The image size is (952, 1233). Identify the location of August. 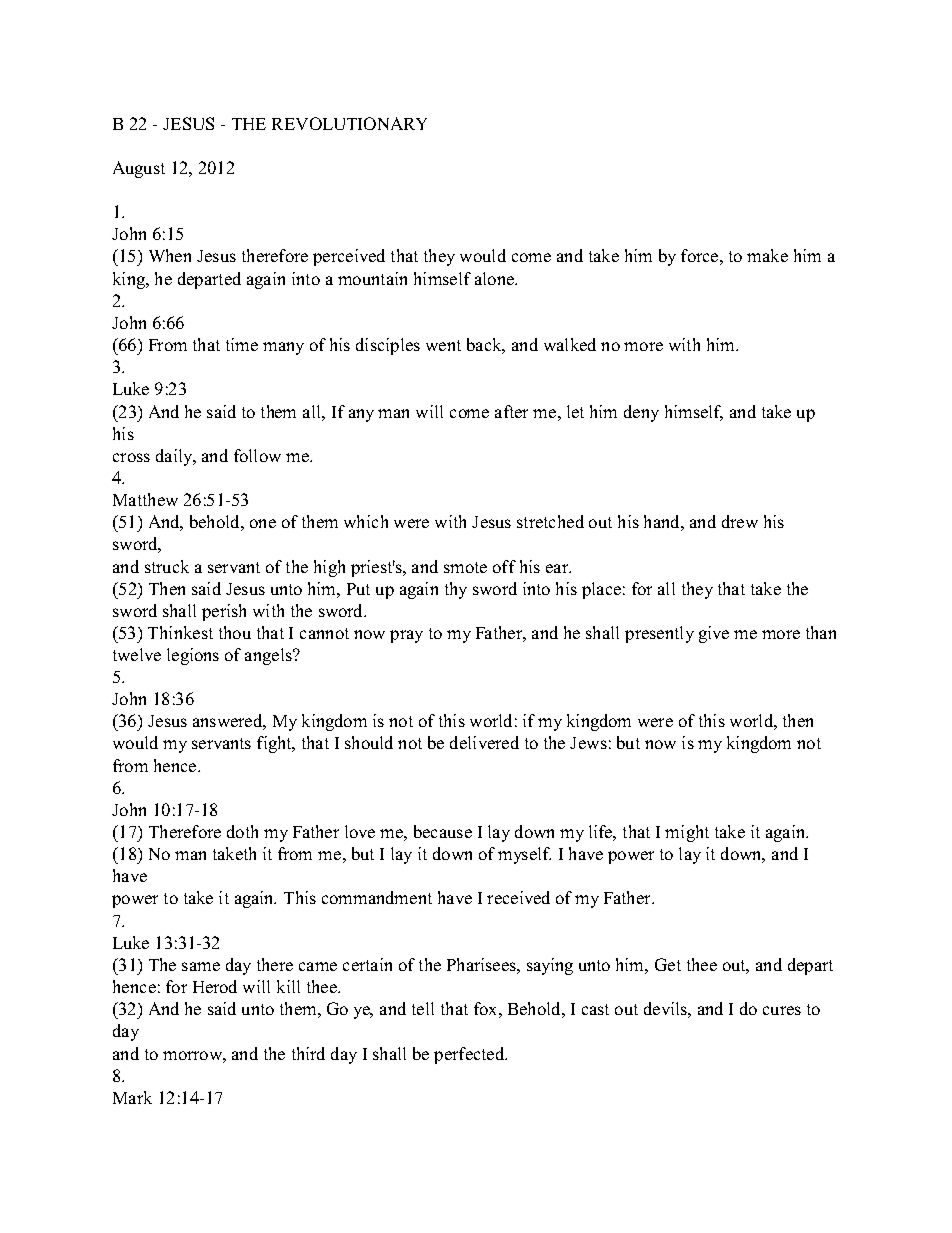
(139, 169).
